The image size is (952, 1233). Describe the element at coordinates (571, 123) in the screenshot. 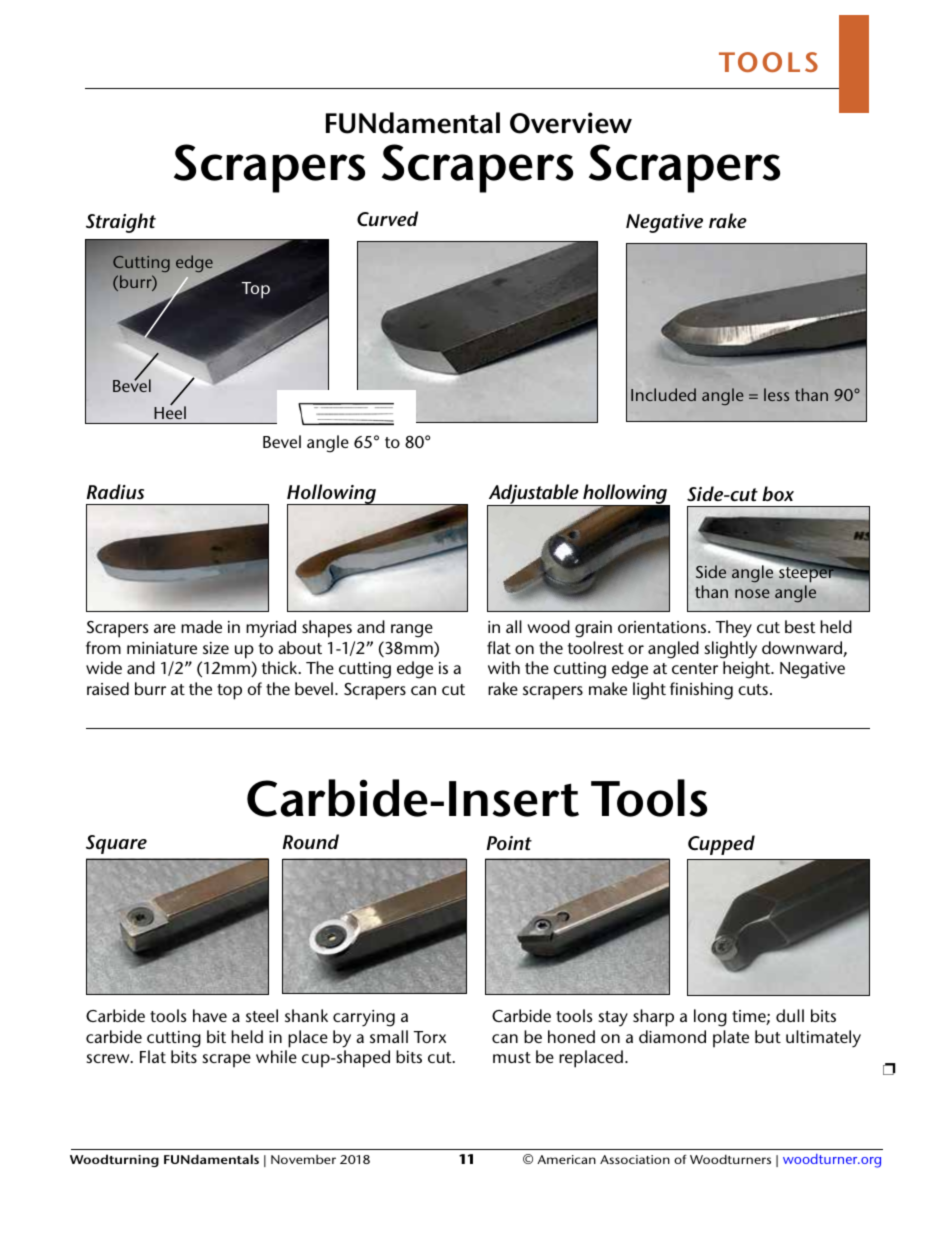

I see `Overview` at that location.
